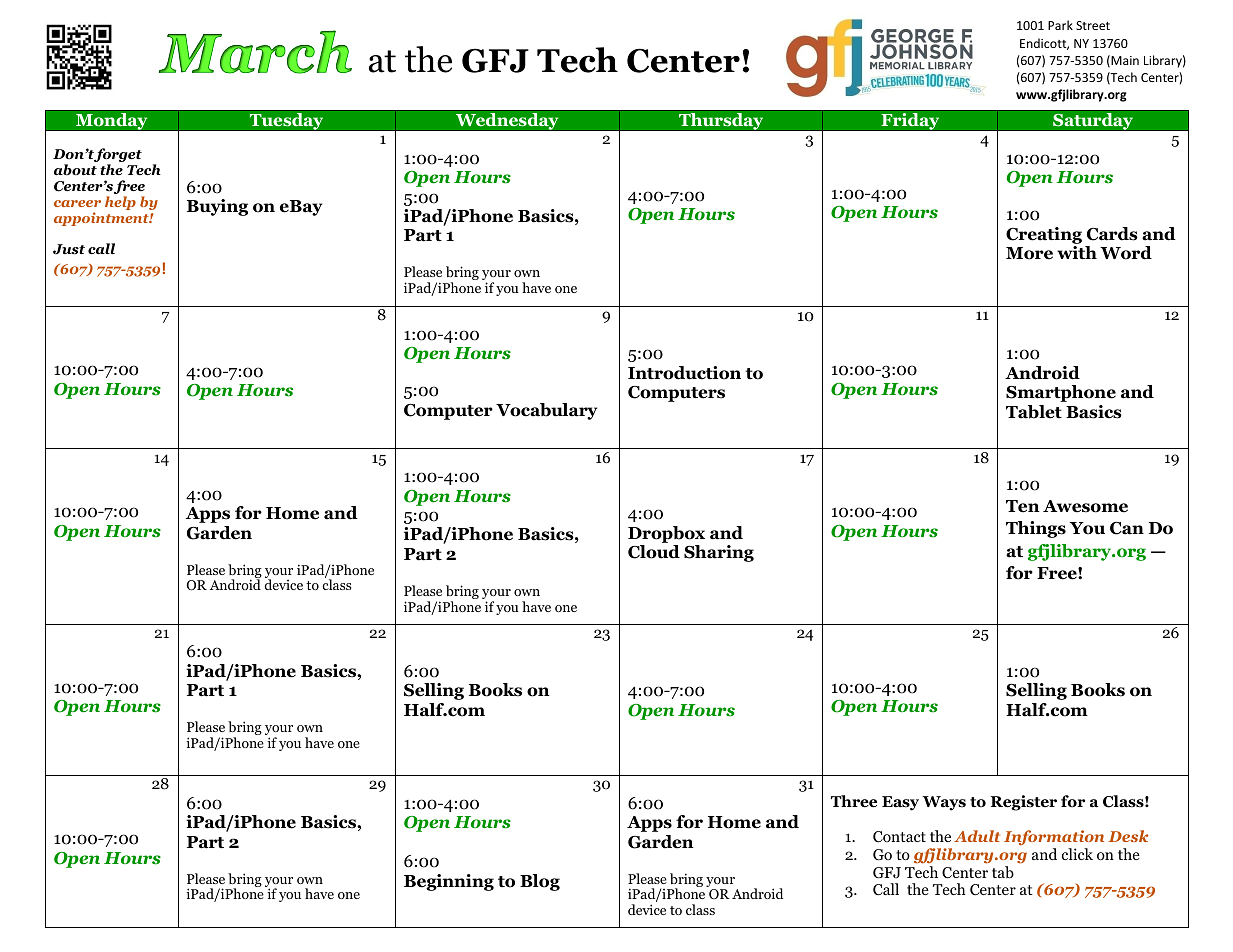  I want to click on Things, so click(1036, 529).
